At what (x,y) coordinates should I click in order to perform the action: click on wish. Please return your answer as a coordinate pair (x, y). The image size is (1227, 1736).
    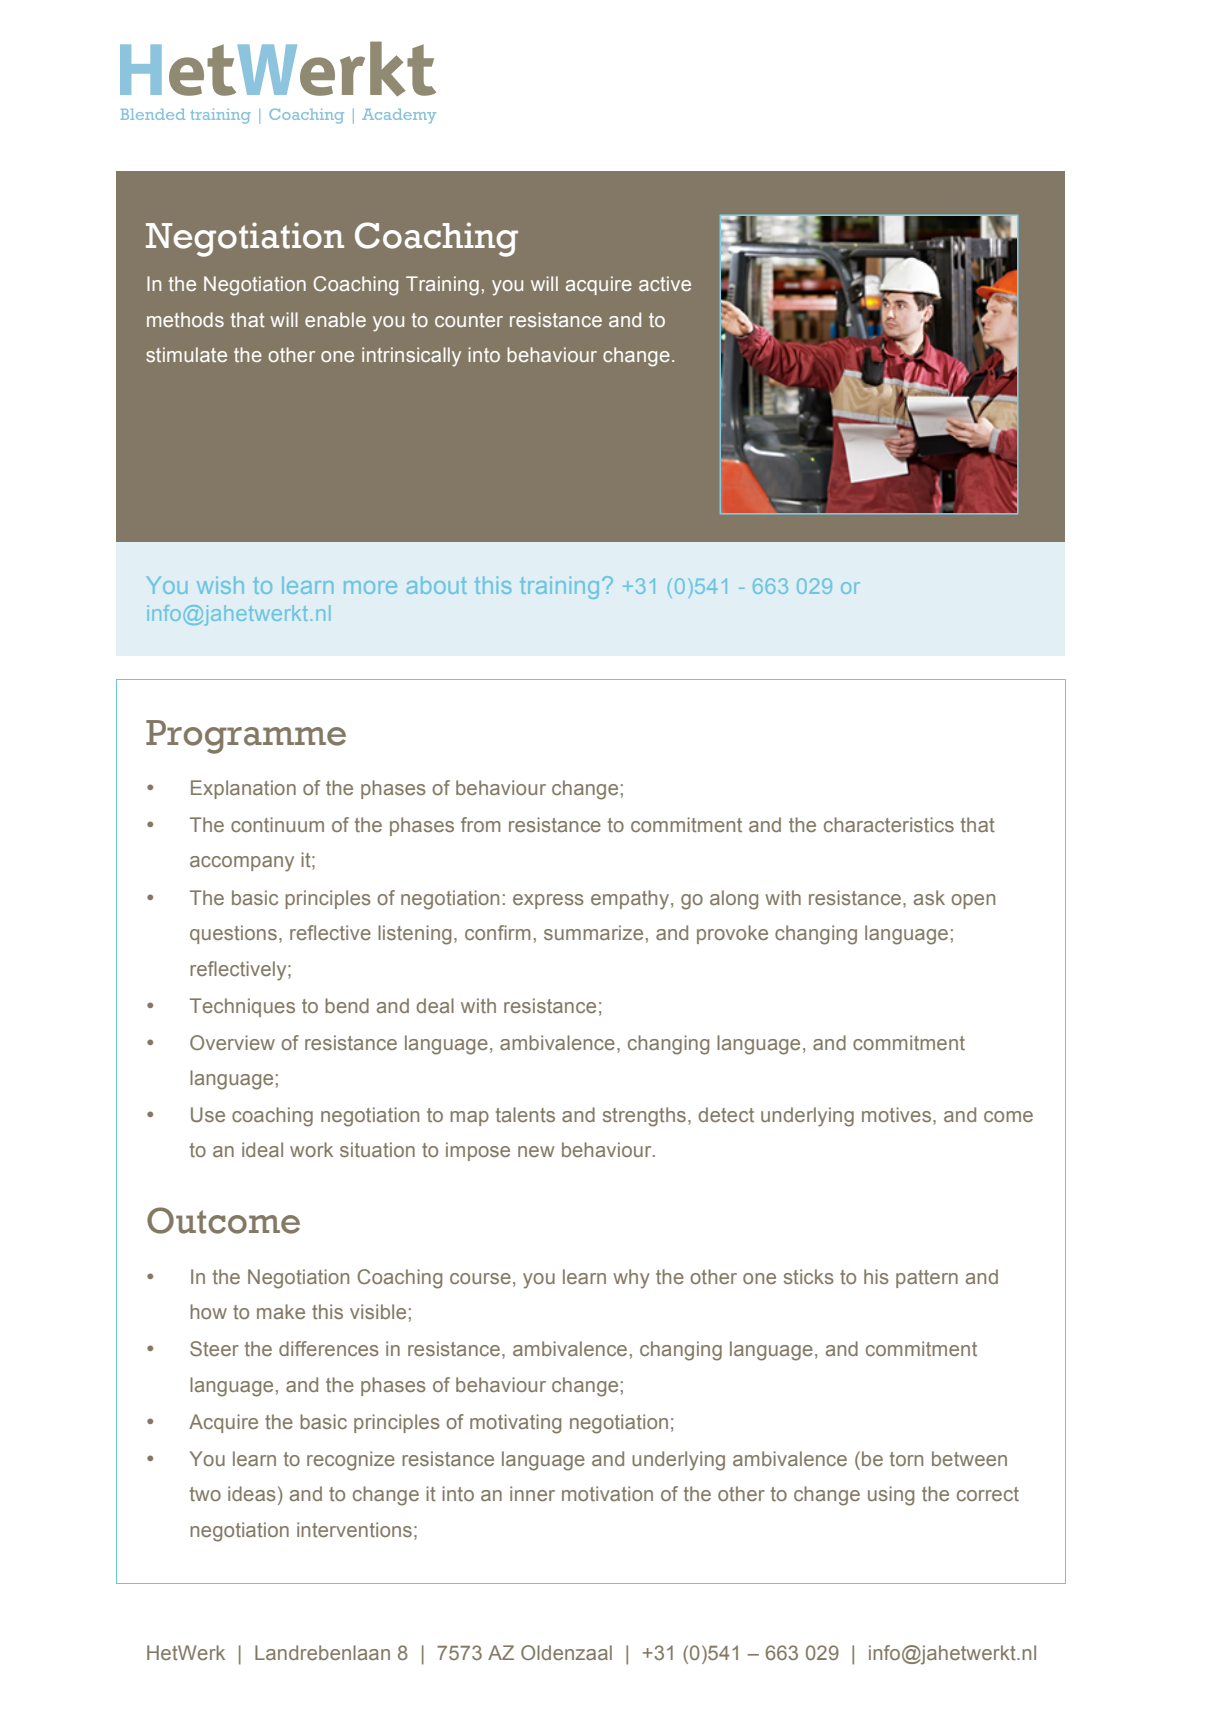
    Looking at the image, I should click on (220, 585).
